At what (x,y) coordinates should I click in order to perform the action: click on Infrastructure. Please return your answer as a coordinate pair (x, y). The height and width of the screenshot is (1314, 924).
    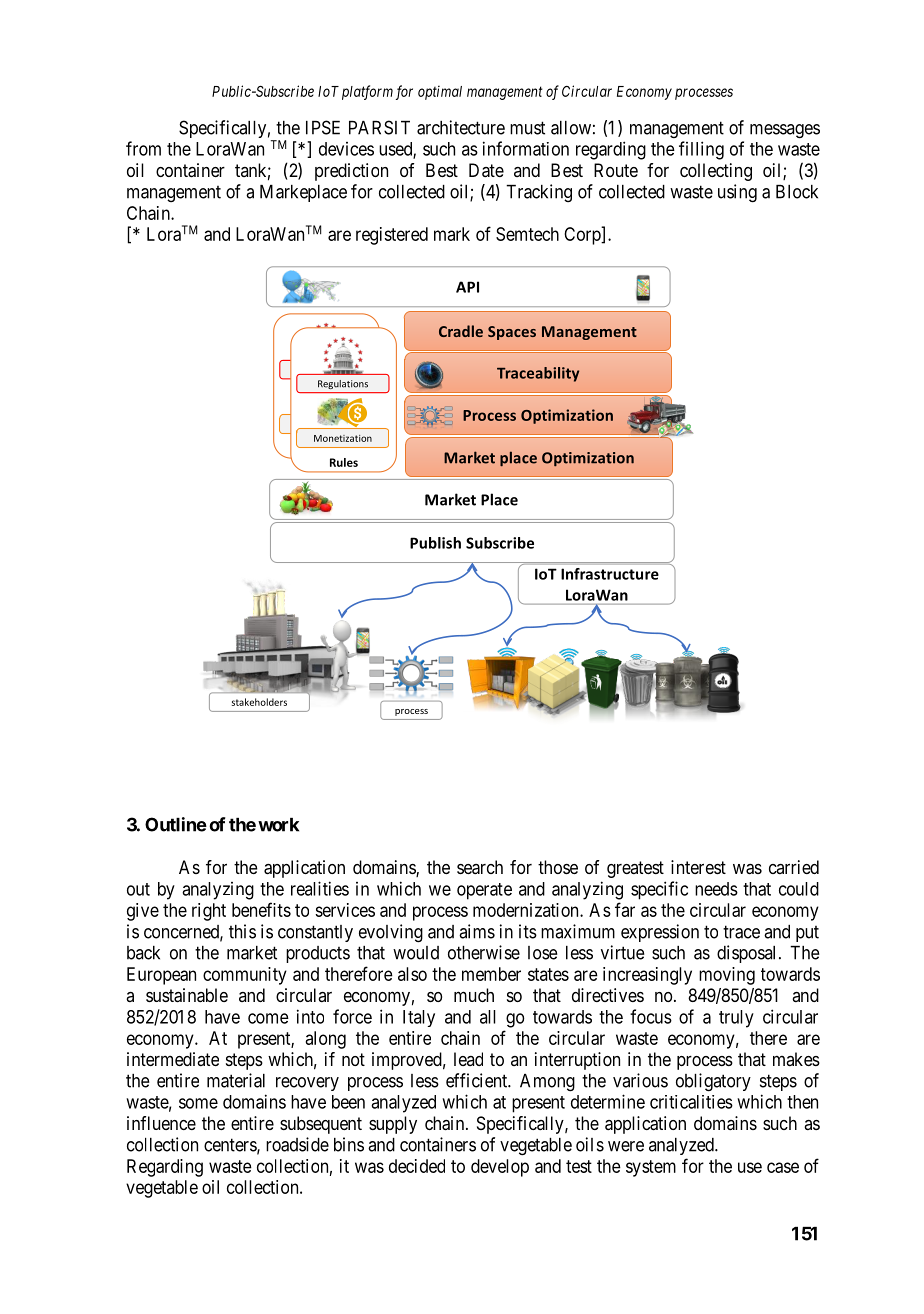
    Looking at the image, I should click on (610, 574).
